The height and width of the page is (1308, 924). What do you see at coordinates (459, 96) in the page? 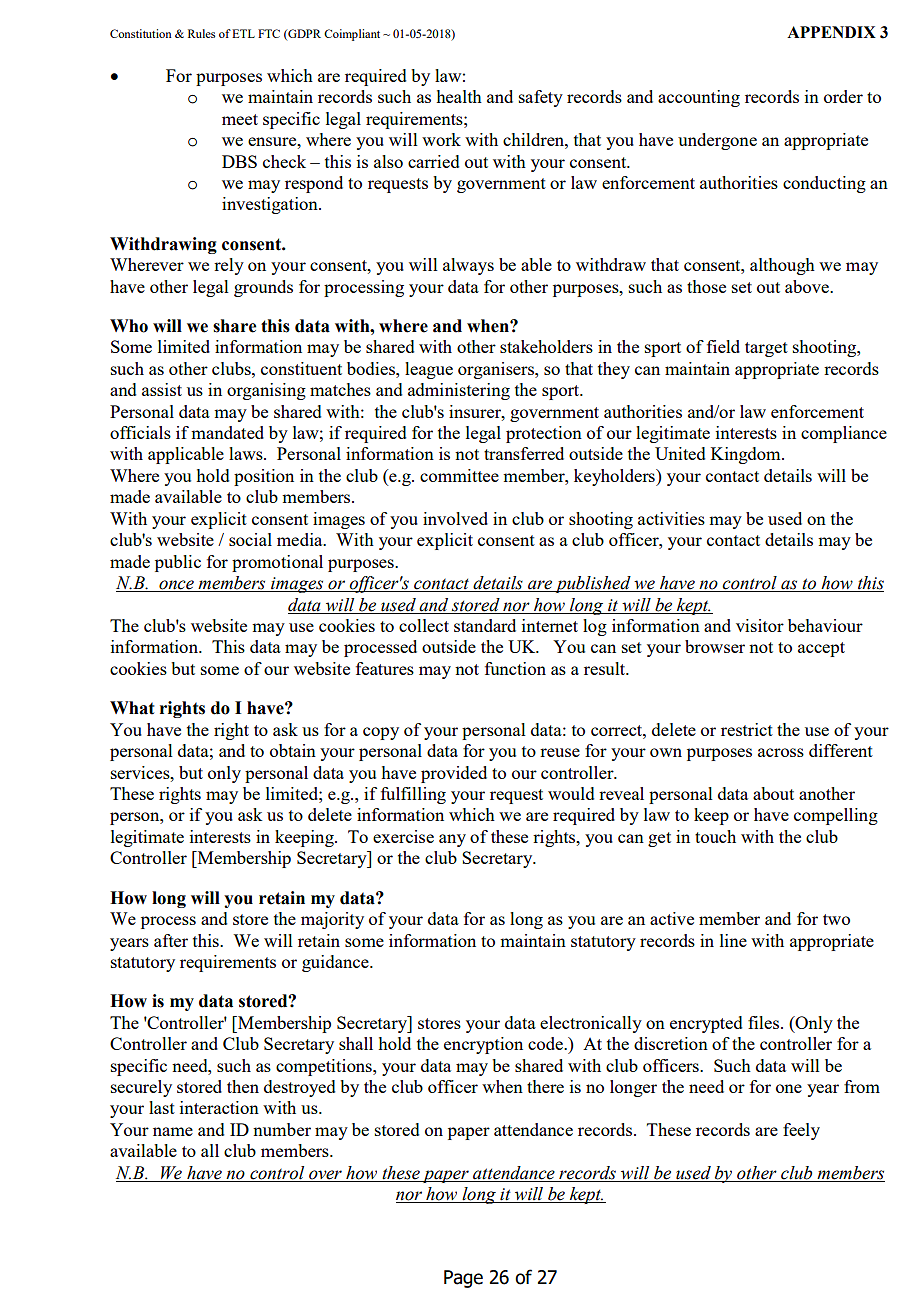
I see `health` at bounding box center [459, 96].
